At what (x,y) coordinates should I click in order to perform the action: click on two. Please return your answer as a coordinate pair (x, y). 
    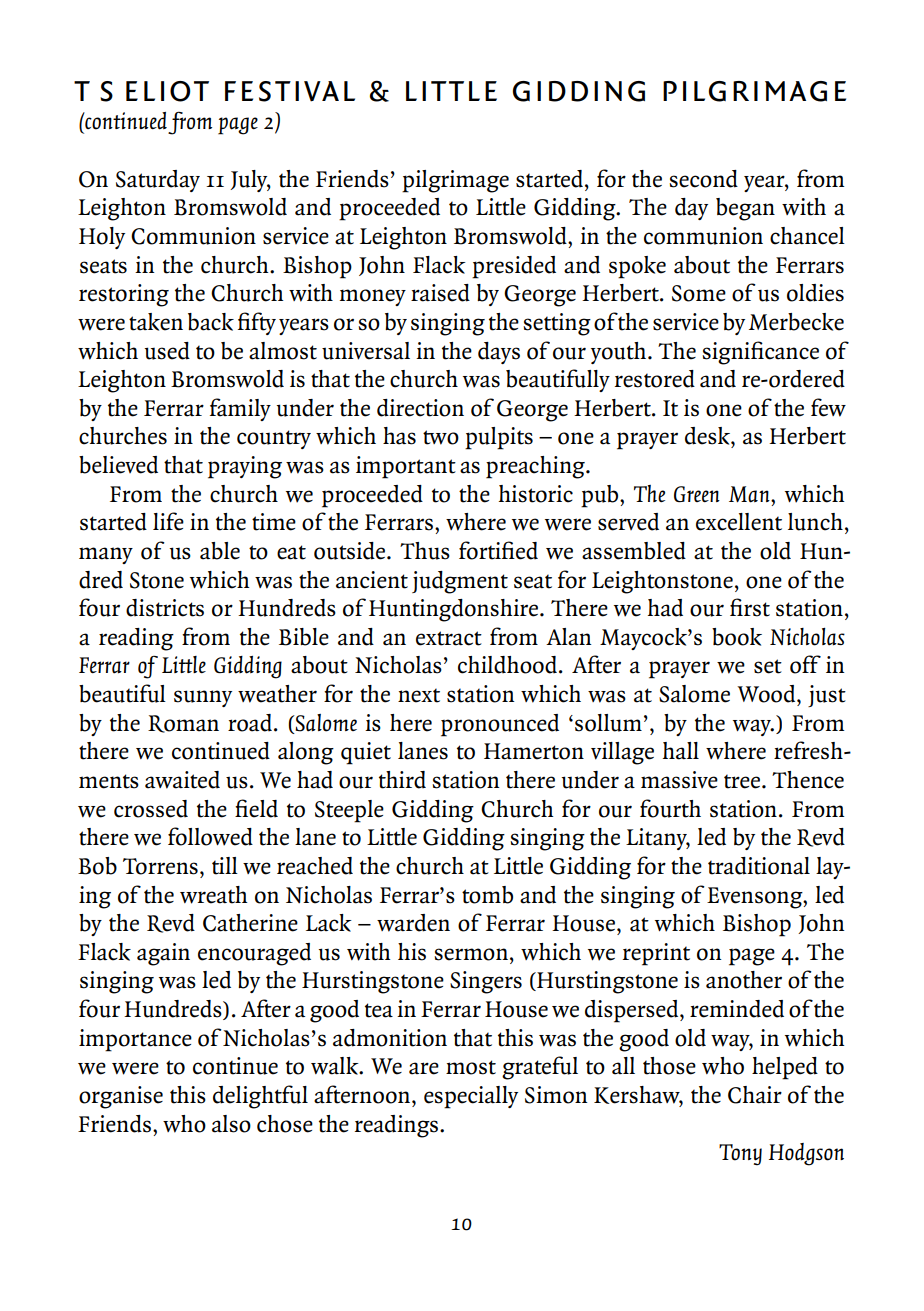
    Looking at the image, I should click on (441, 437).
